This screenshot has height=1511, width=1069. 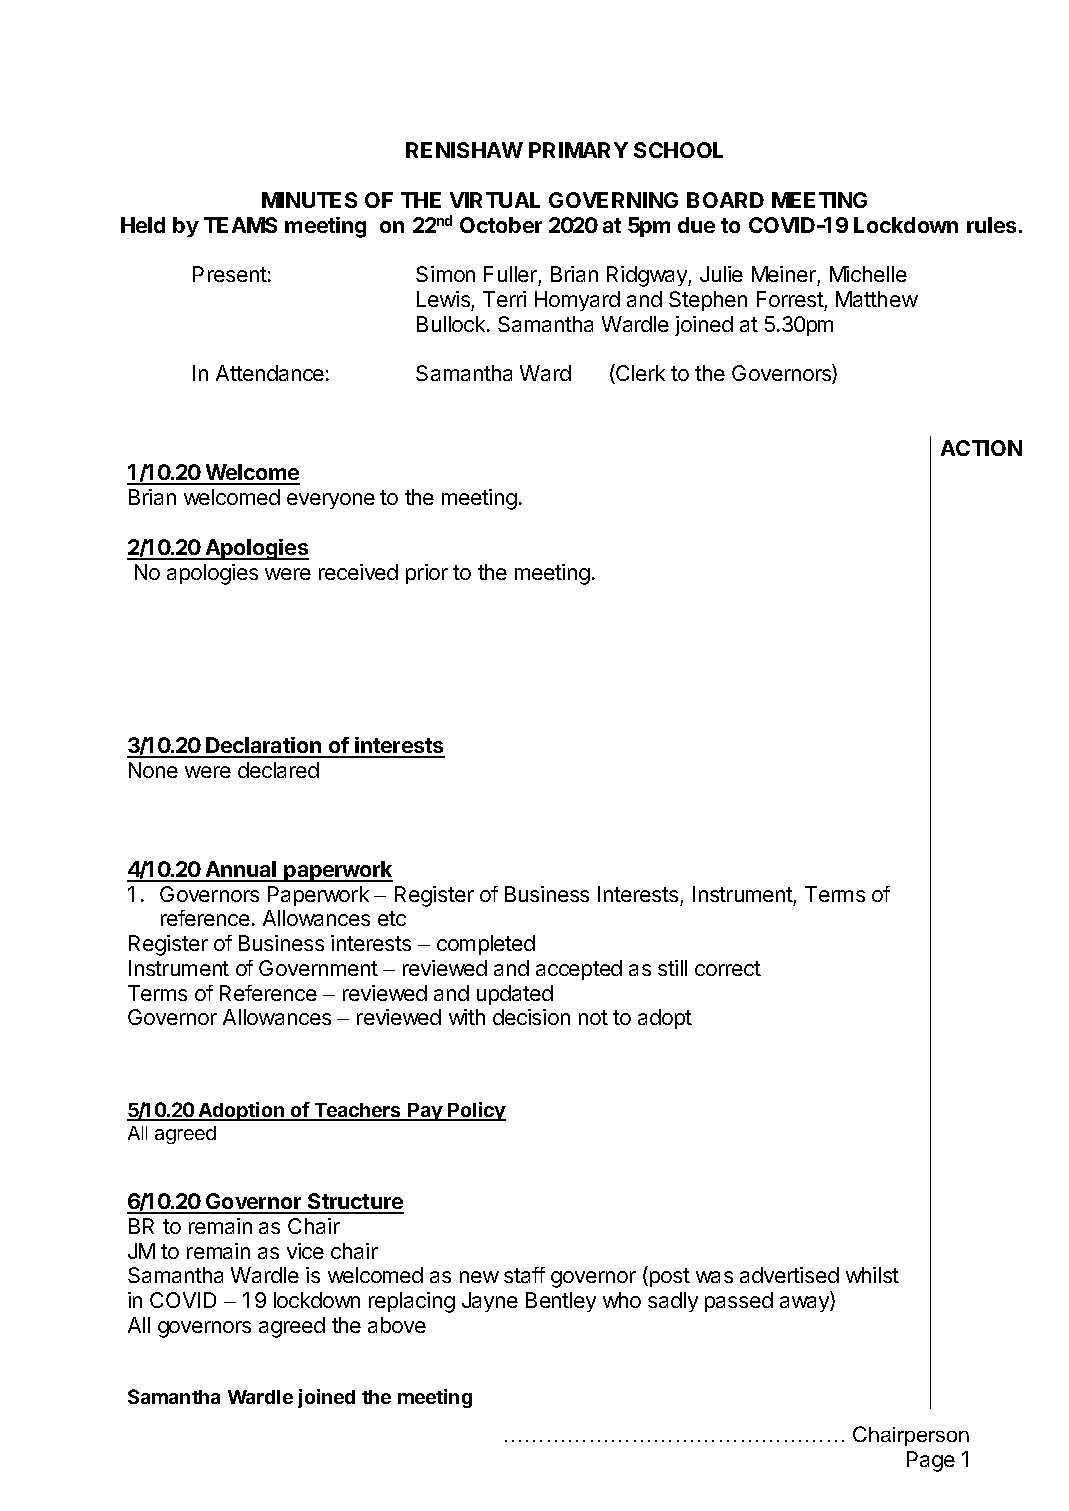 What do you see at coordinates (278, 770) in the screenshot?
I see `declared` at bounding box center [278, 770].
